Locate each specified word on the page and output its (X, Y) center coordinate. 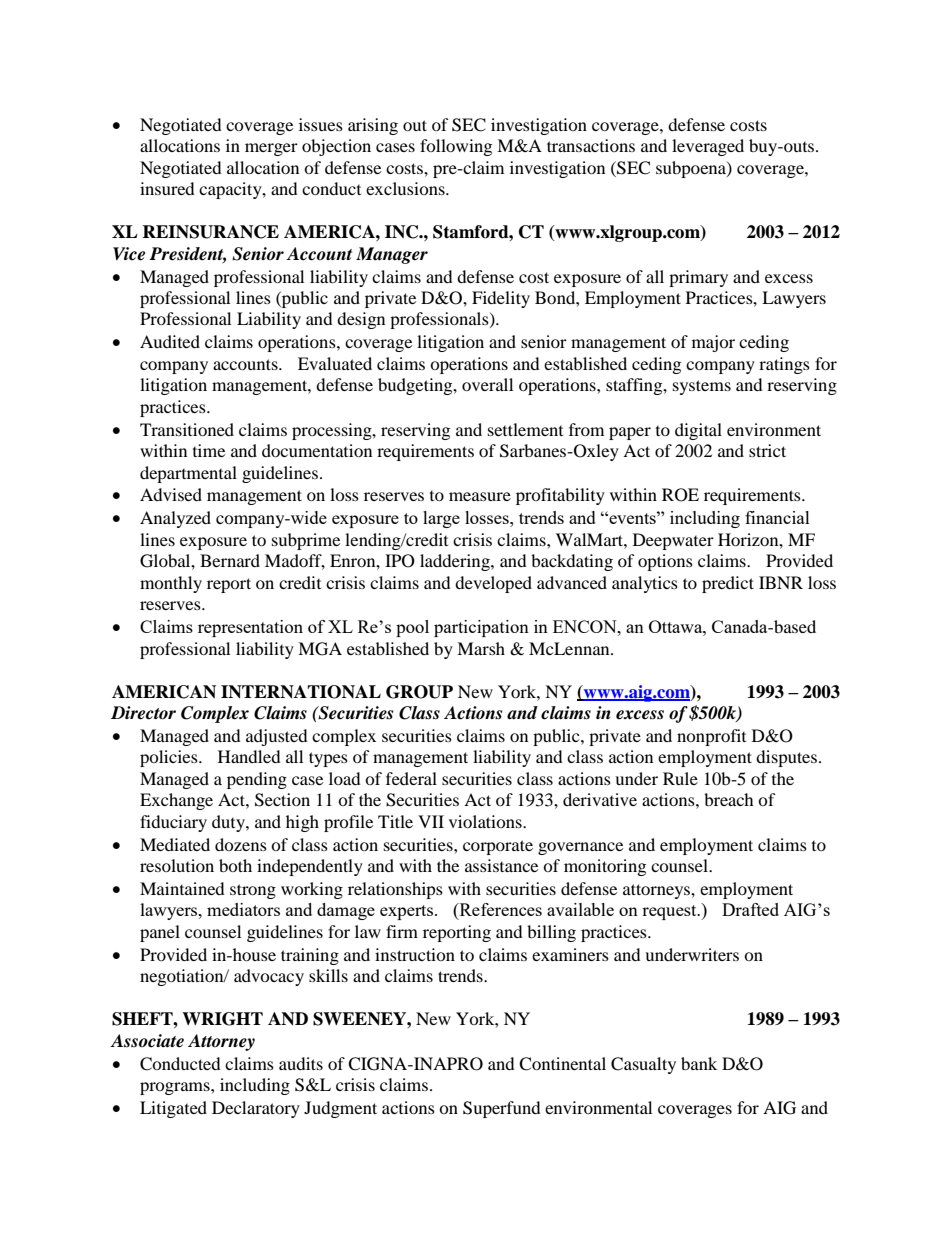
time (209, 450)
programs (176, 1088)
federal (411, 778)
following (456, 147)
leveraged (708, 147)
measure (480, 496)
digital (698, 431)
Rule (680, 778)
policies (170, 758)
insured (167, 188)
